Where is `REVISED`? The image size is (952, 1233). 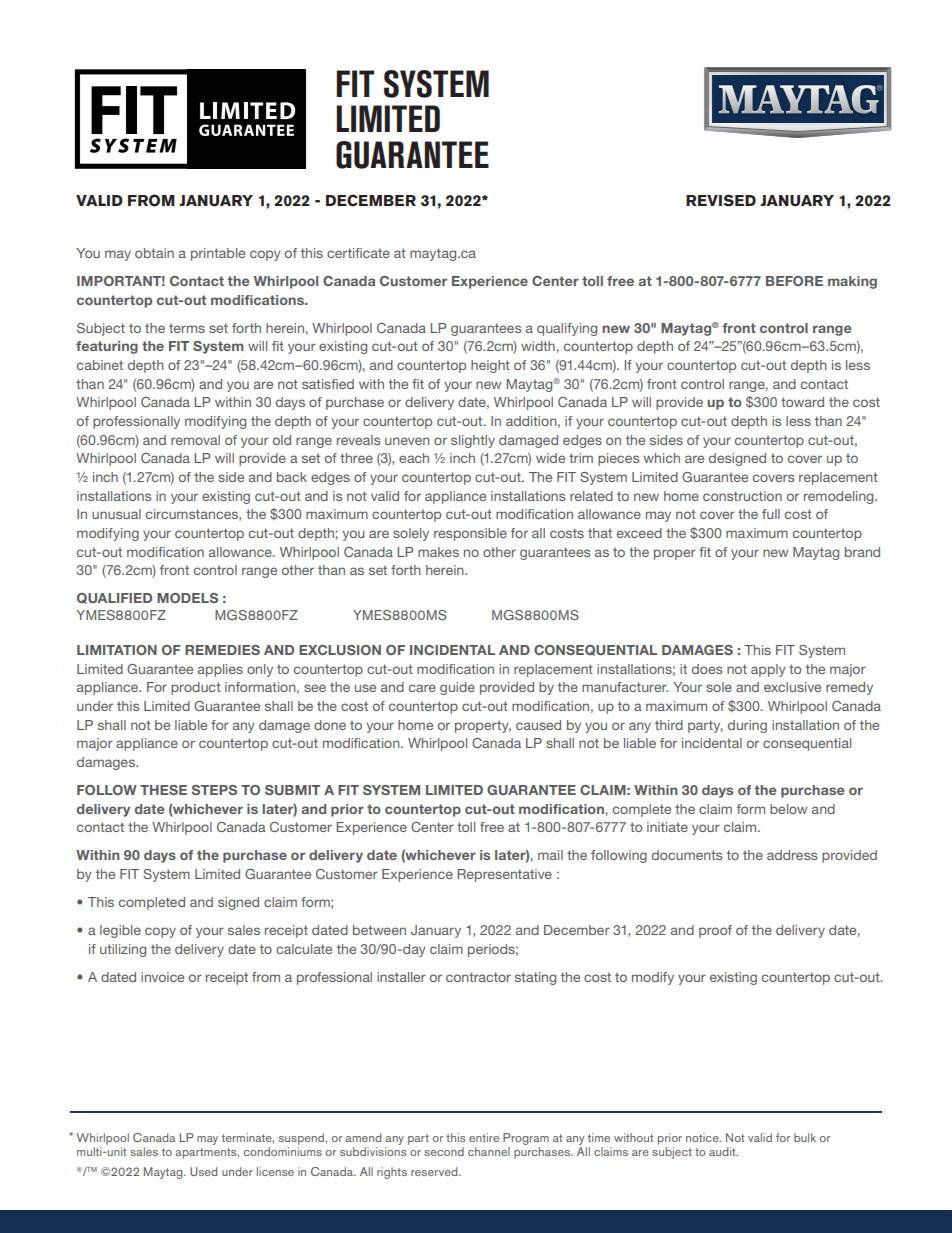
REVISED is located at coordinates (721, 200).
